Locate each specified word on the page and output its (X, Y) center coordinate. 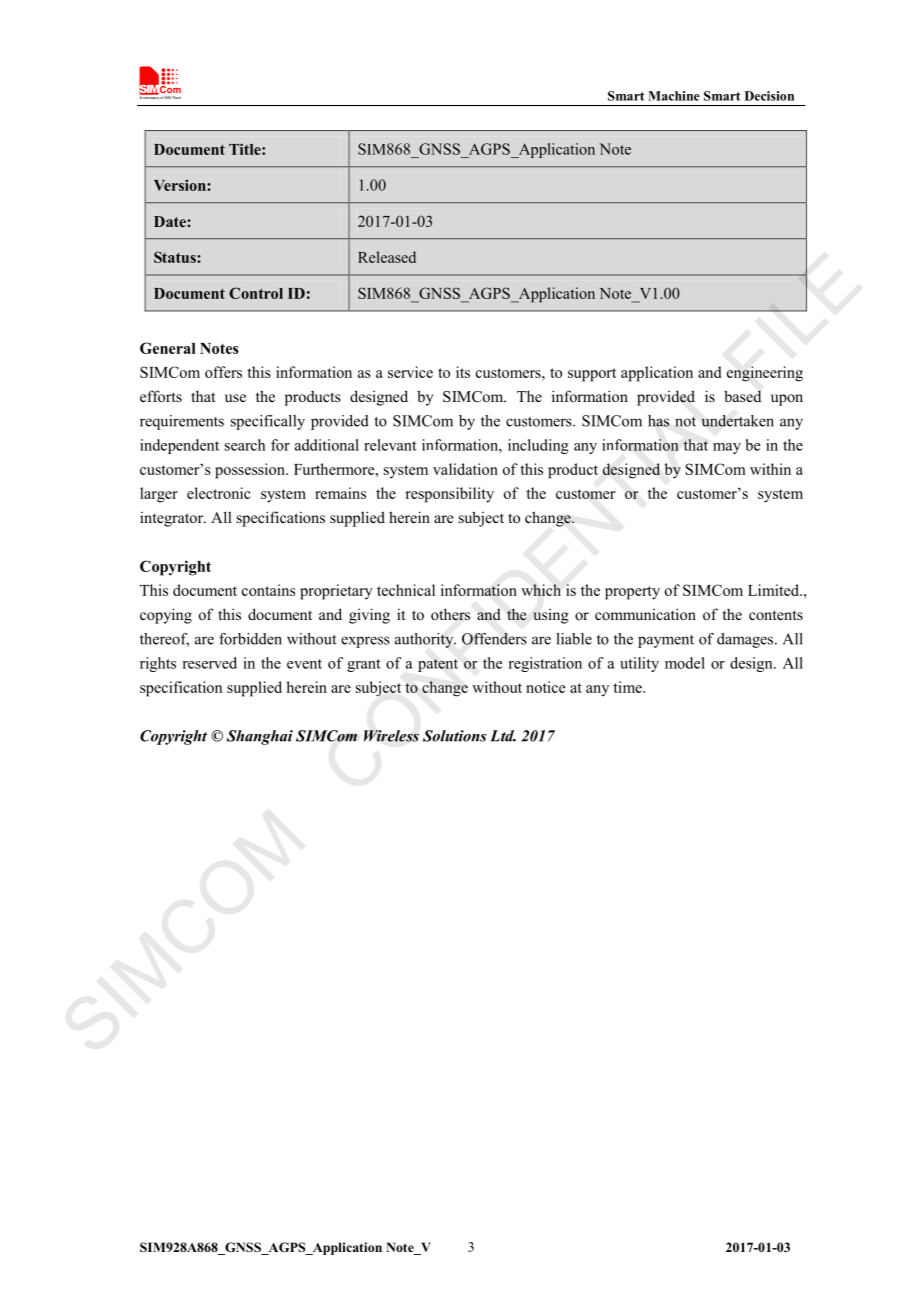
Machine (674, 96)
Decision (769, 96)
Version (181, 185)
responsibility (450, 495)
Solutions (455, 736)
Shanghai (260, 737)
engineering (765, 374)
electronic (219, 493)
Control (256, 293)
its (463, 372)
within (770, 469)
